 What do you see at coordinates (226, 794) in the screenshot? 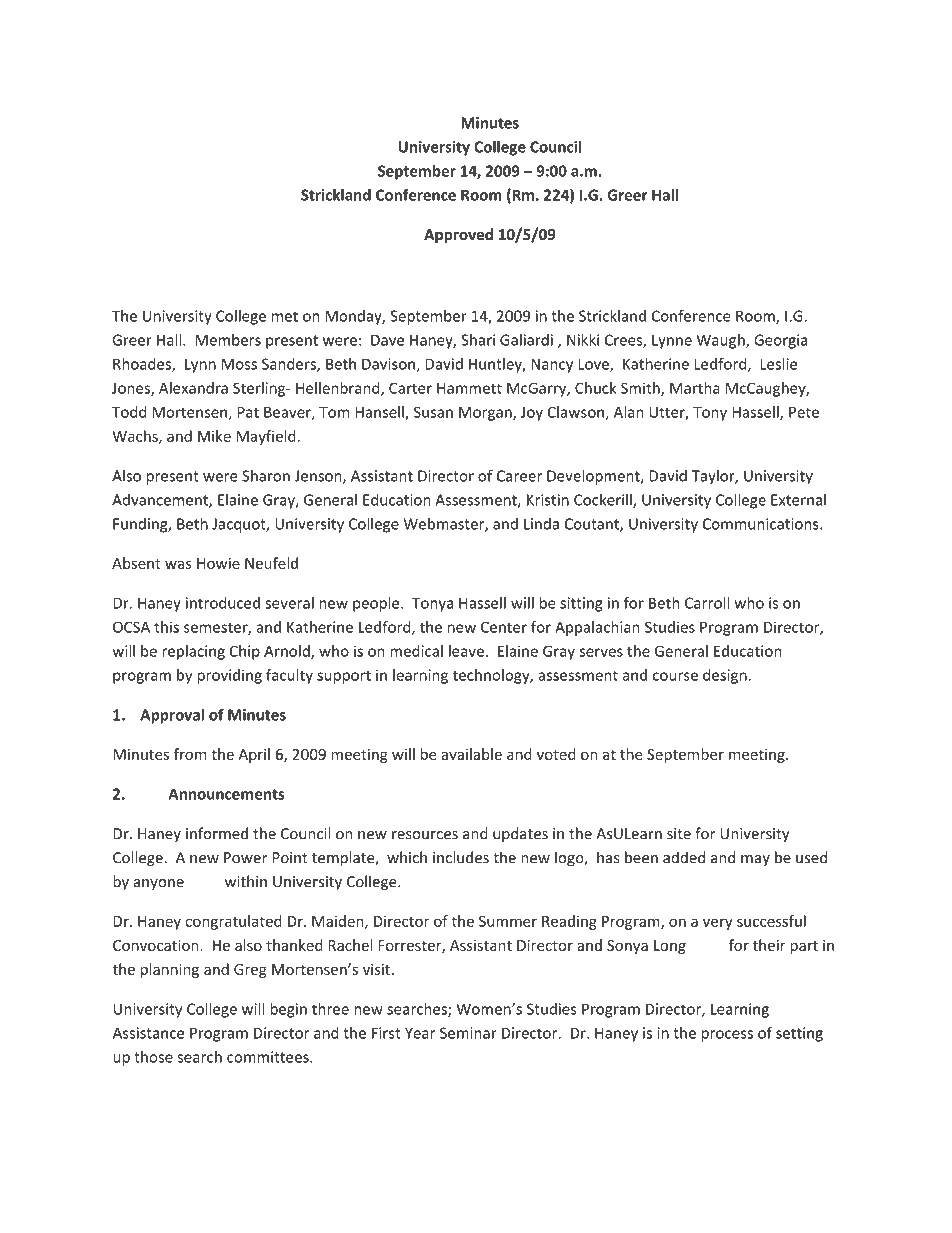
I see `Announcements` at bounding box center [226, 794].
